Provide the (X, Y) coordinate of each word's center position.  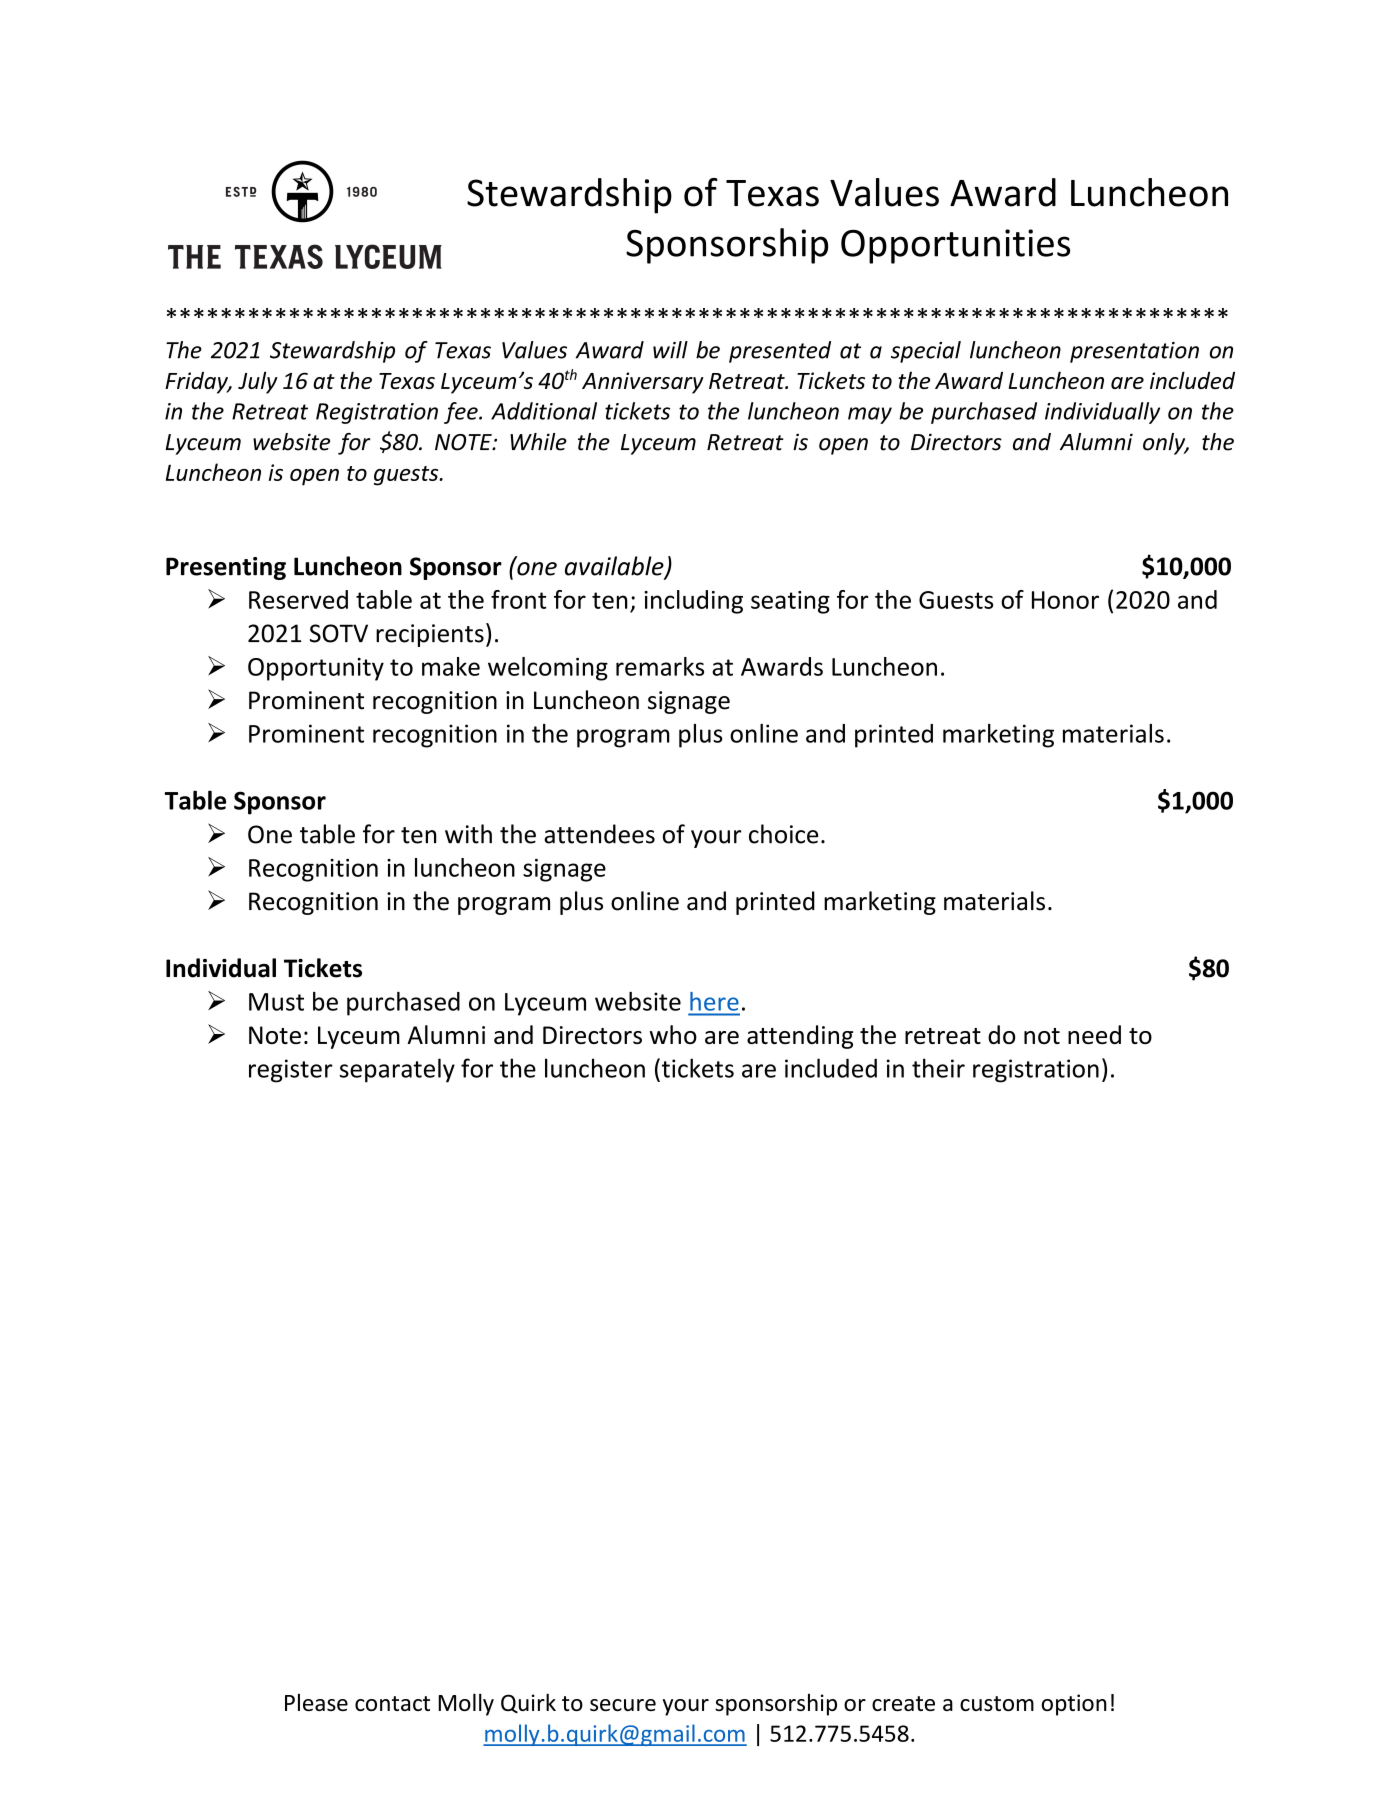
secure (623, 1705)
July (258, 382)
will (670, 350)
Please (316, 1702)
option (1074, 1705)
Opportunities (955, 246)
